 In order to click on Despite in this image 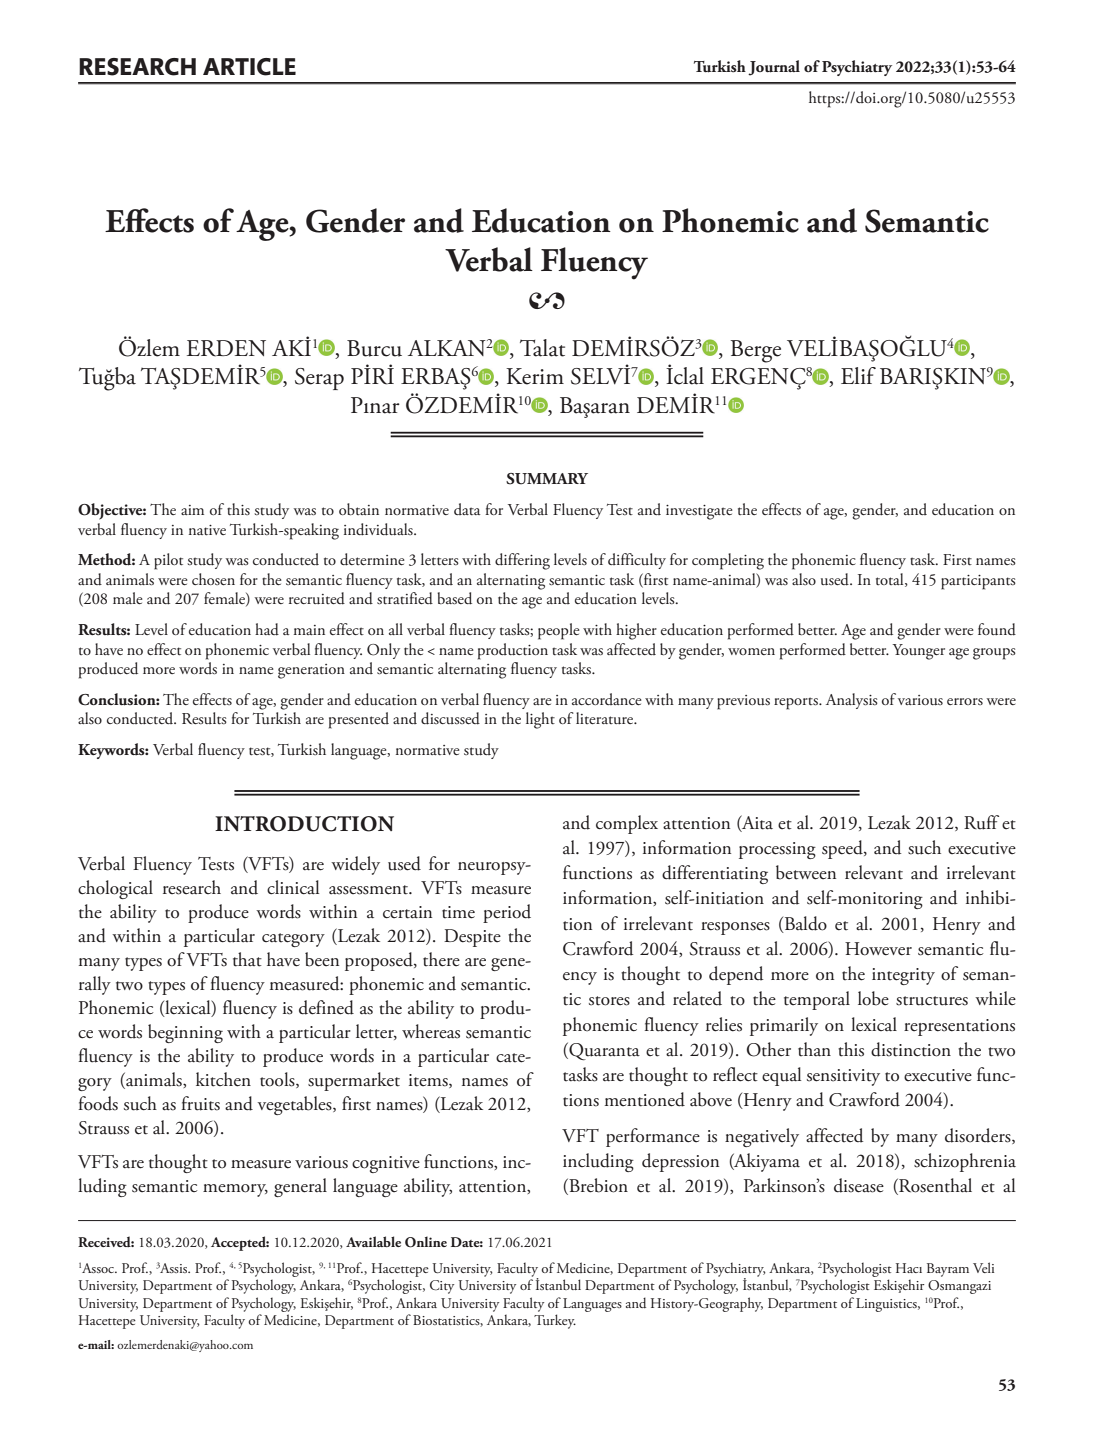, I will do `click(472, 938)`.
